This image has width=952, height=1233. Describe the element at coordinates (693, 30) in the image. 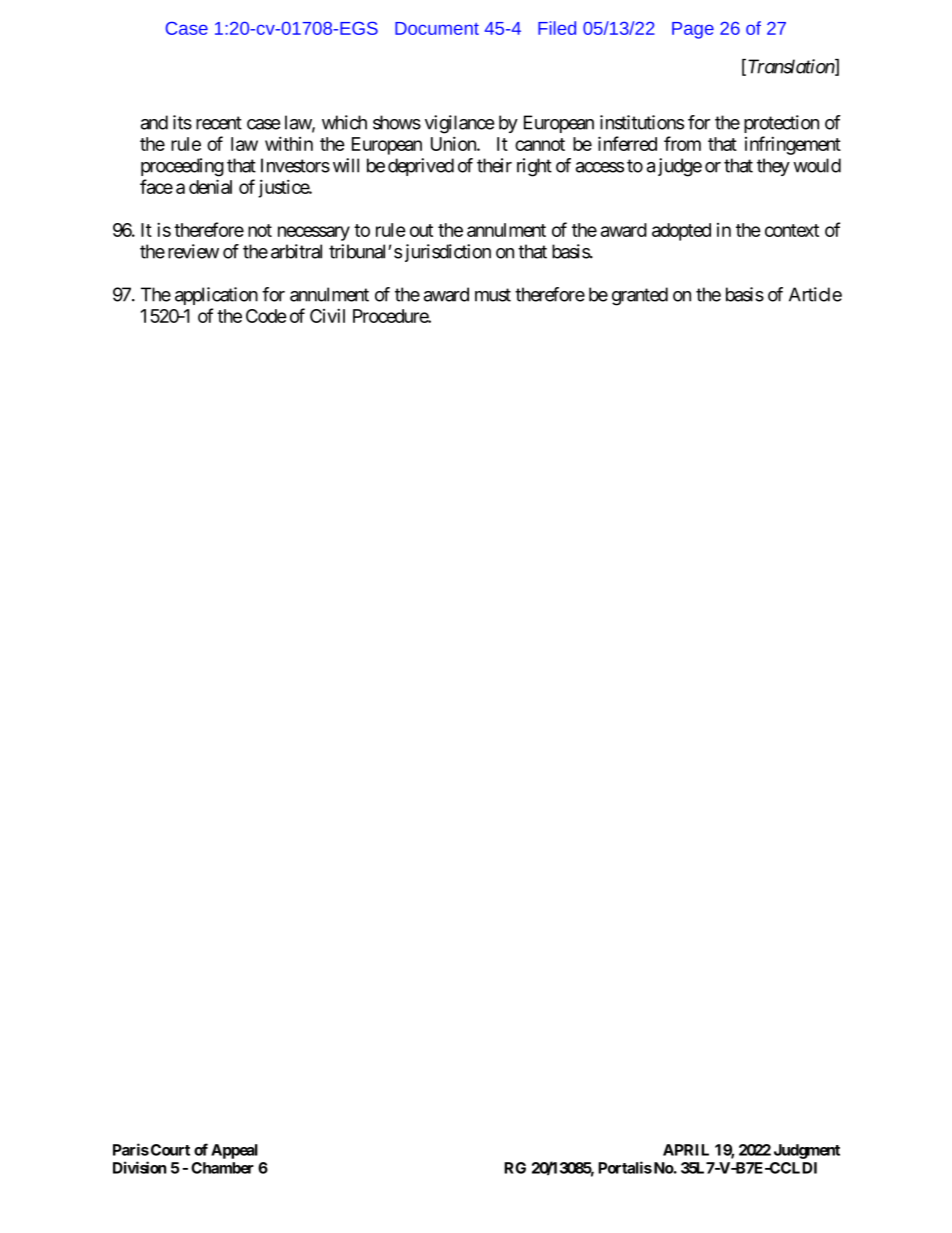

I see `Page` at that location.
